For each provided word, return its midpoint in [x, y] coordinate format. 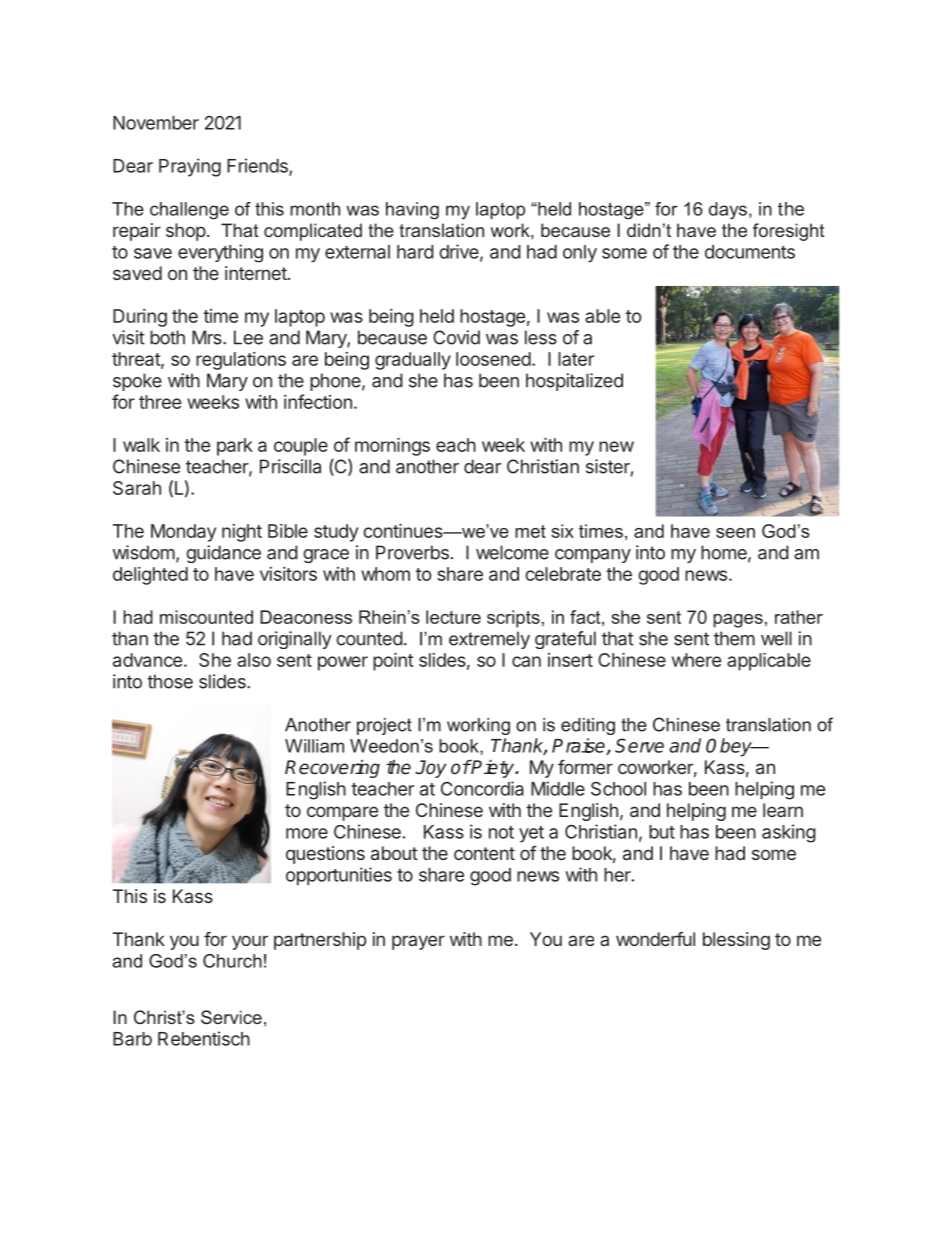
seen [735, 533]
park [235, 447]
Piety [493, 769]
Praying [190, 167]
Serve [639, 745]
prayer [418, 942]
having [412, 211]
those [170, 681]
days [728, 210]
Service [231, 1017]
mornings [392, 447]
